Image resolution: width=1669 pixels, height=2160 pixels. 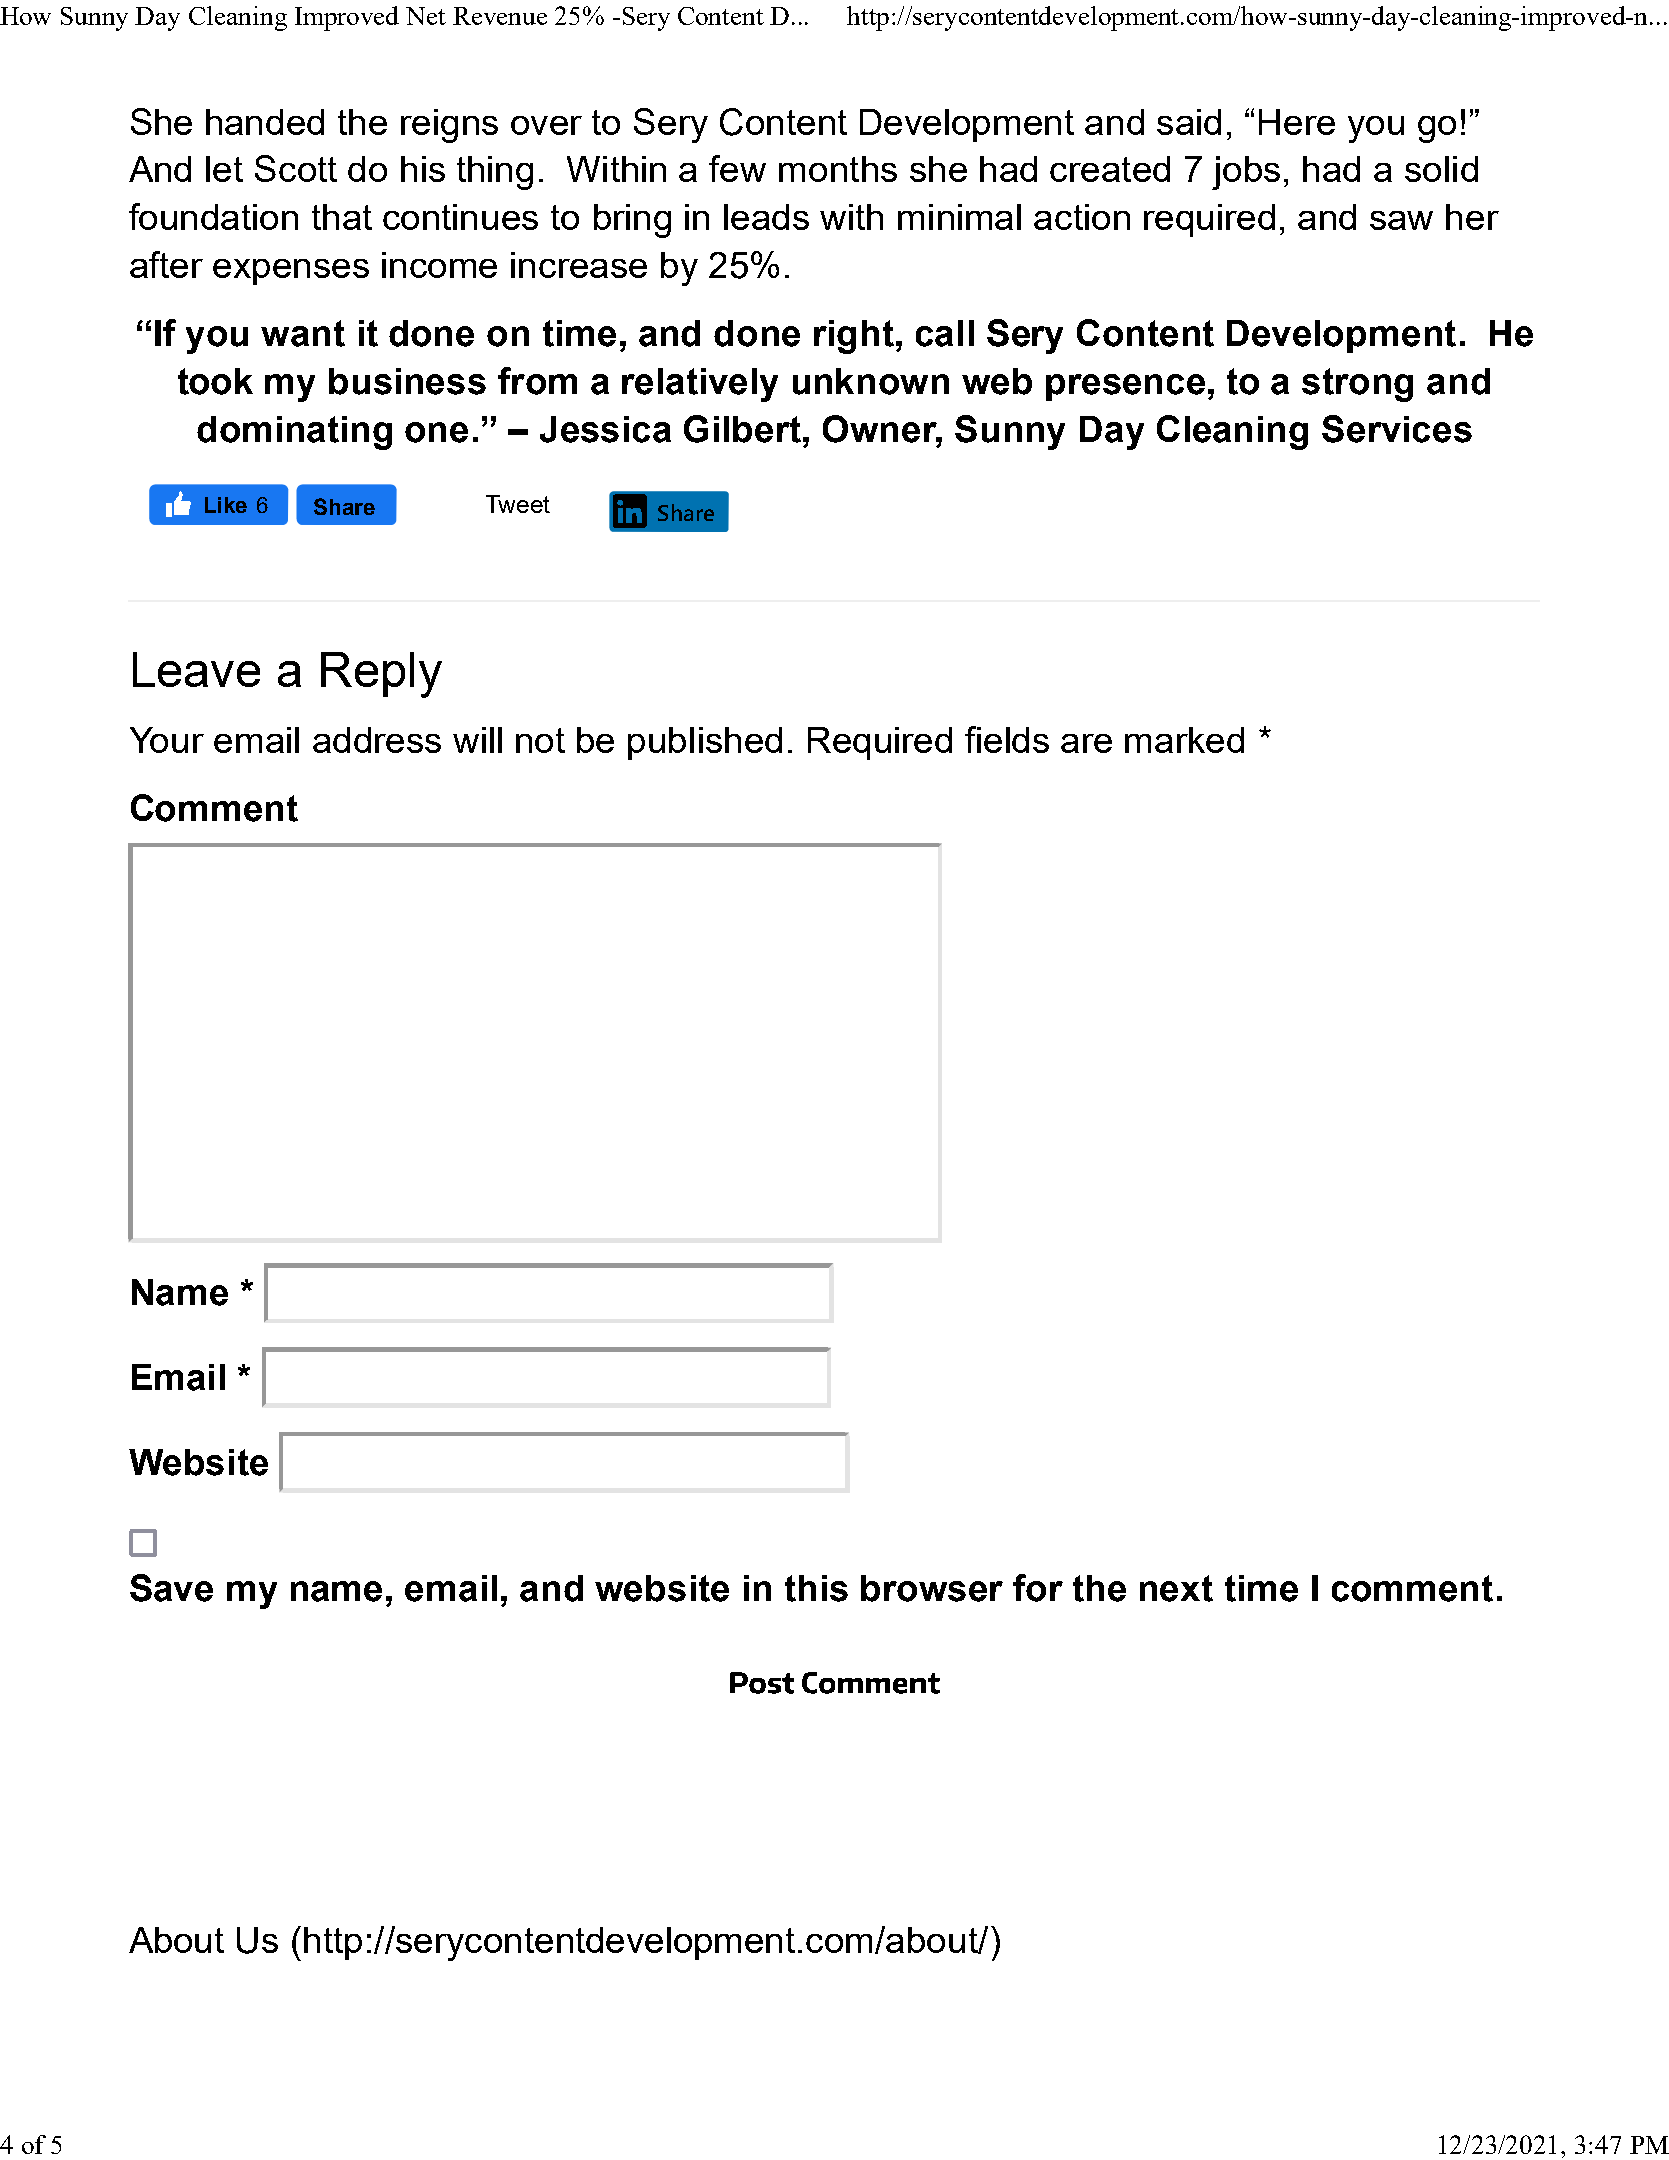 I want to click on address, so click(x=377, y=740).
